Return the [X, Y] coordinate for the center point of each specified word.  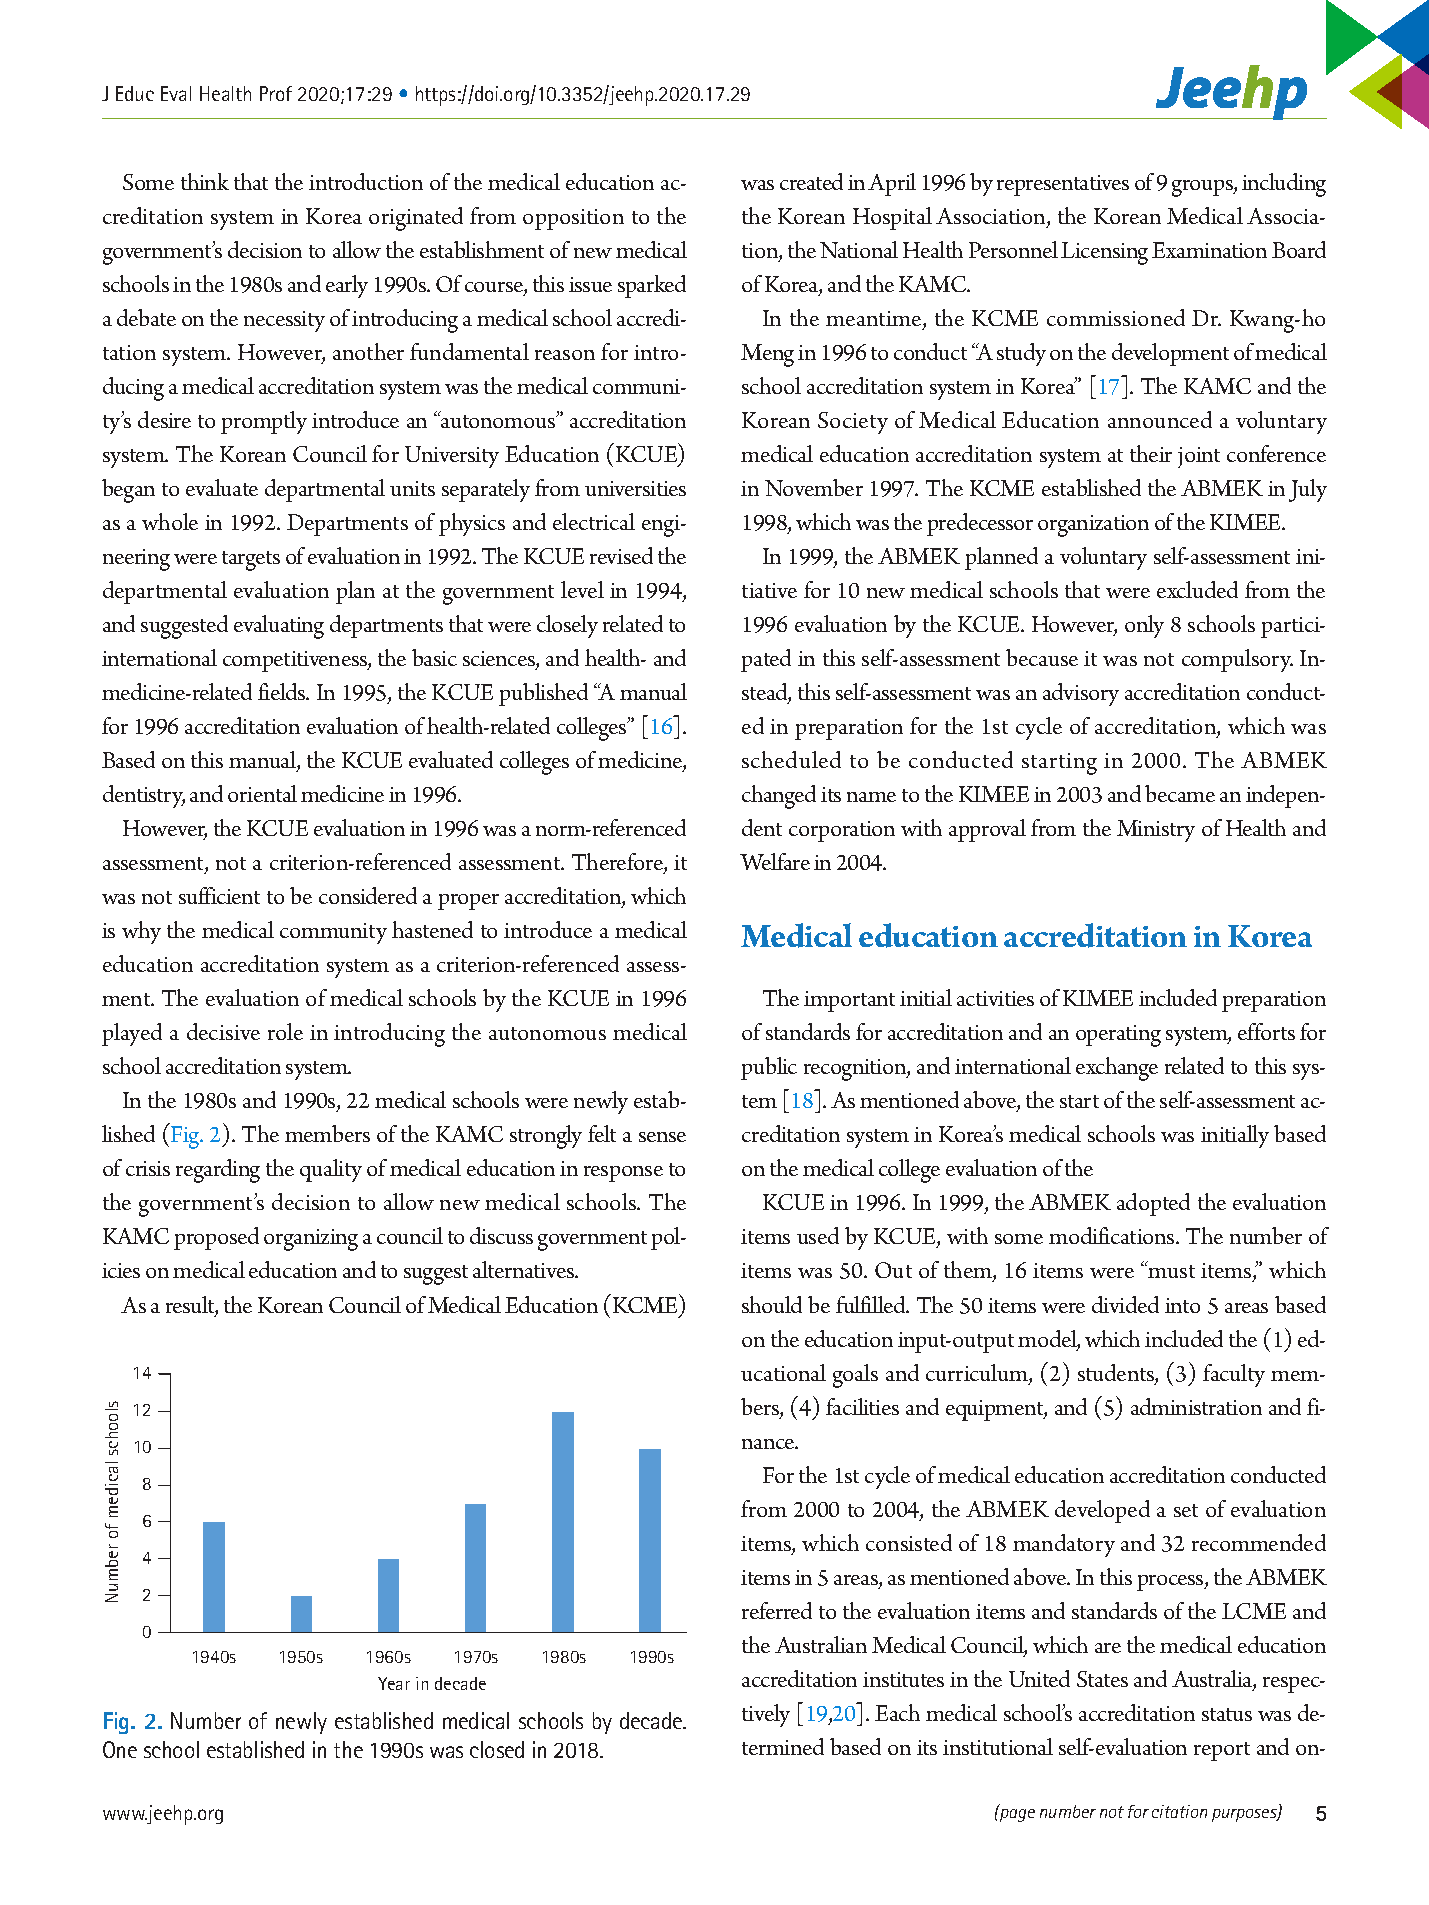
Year [394, 1683]
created [811, 181]
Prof [276, 93]
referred [777, 1610]
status [1227, 1714]
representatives [1063, 185]
